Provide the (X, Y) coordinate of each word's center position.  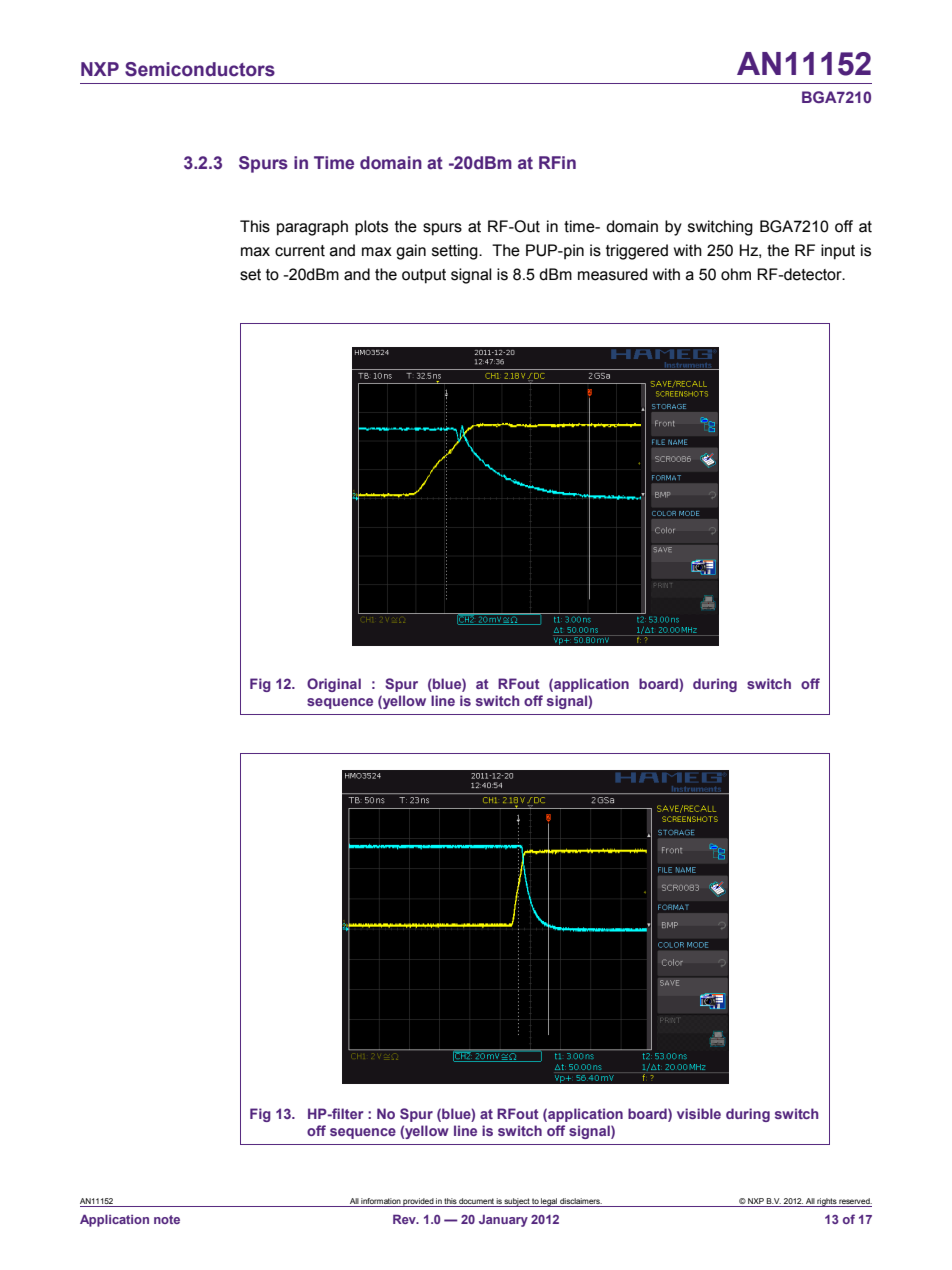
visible (699, 1113)
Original (334, 685)
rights (827, 1202)
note (167, 1219)
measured (612, 274)
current (300, 251)
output (424, 276)
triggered (637, 252)
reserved (855, 1201)
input (838, 252)
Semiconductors (200, 69)
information (381, 1201)
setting (456, 252)
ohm (736, 274)
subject (517, 1202)
